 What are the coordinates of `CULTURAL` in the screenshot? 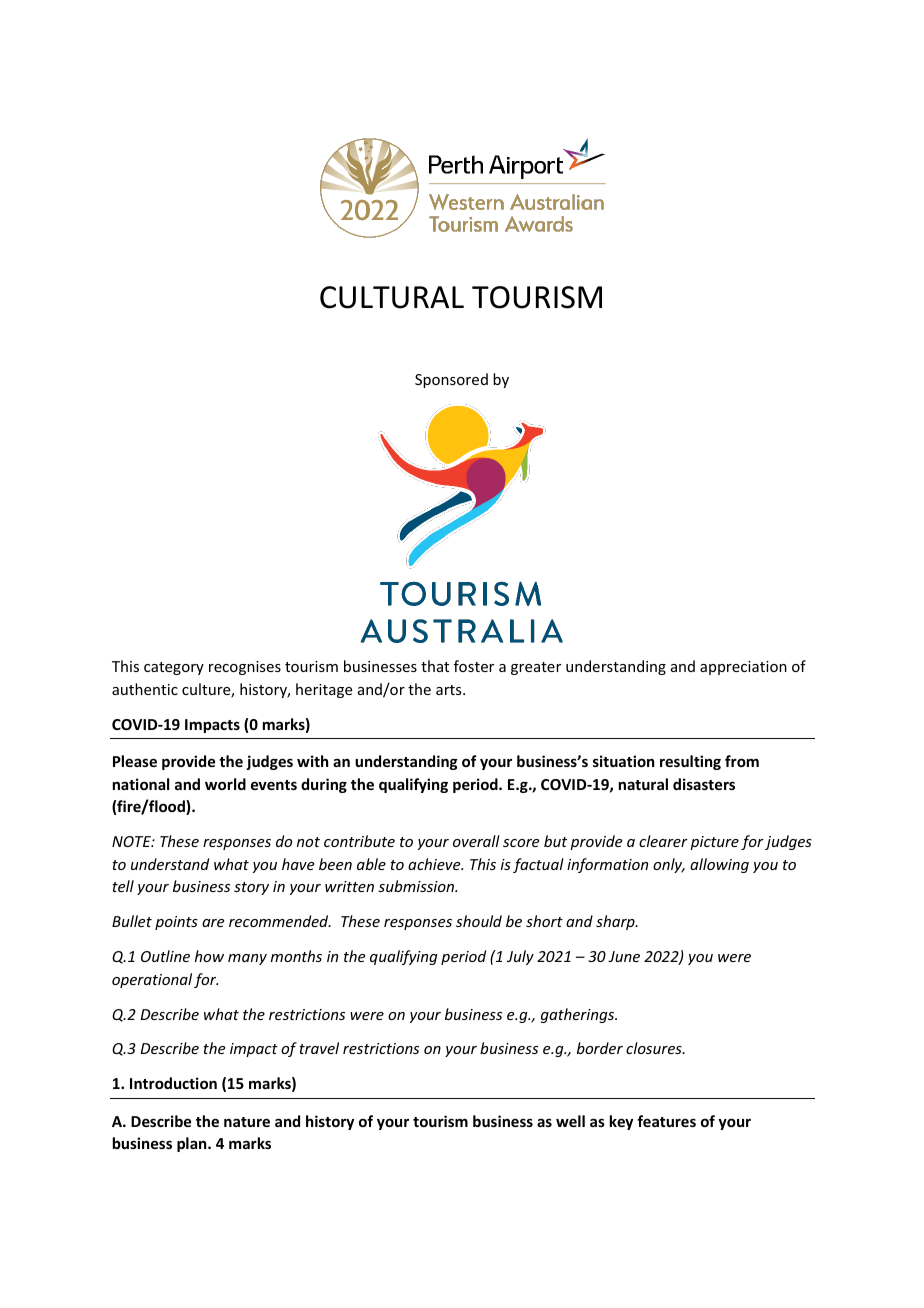 It's located at (392, 297).
